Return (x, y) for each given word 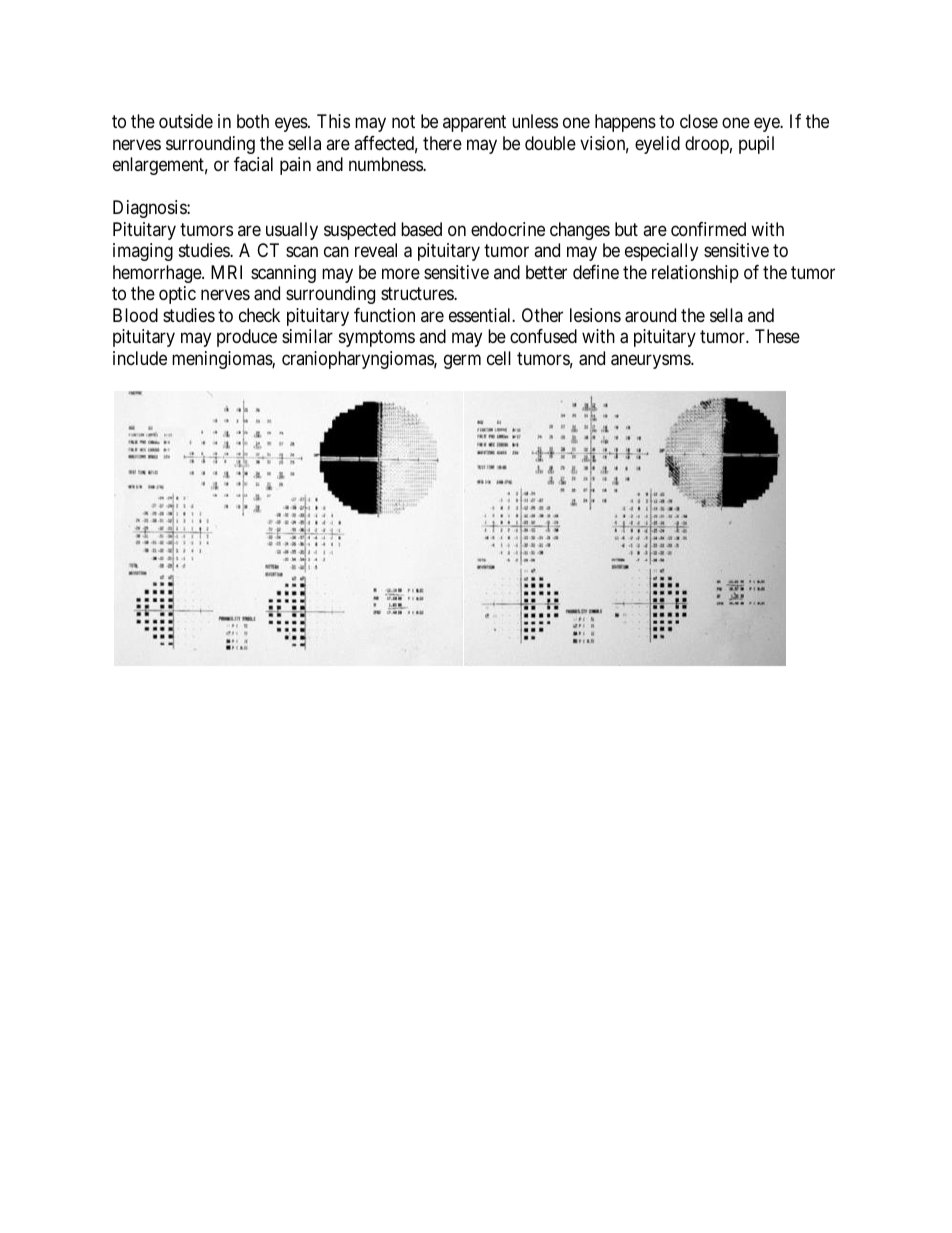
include (140, 358)
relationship (695, 274)
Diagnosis (150, 209)
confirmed (708, 229)
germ (462, 361)
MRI (226, 272)
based (421, 229)
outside (186, 121)
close (699, 121)
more (401, 273)
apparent (474, 124)
